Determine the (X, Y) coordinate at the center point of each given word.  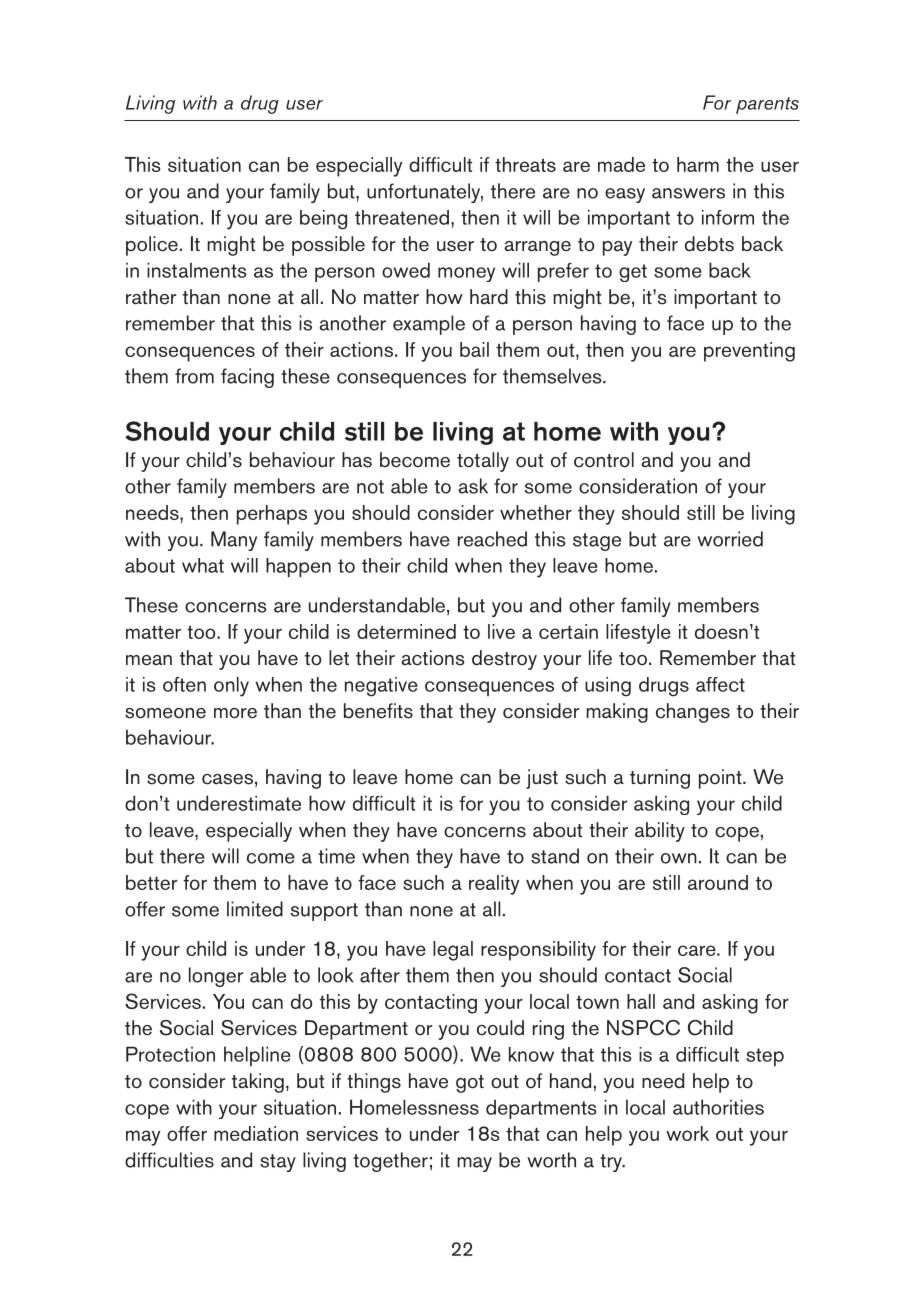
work (687, 1133)
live (501, 631)
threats (525, 164)
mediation (256, 1133)
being (323, 220)
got (470, 1084)
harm (698, 164)
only (231, 687)
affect (720, 684)
